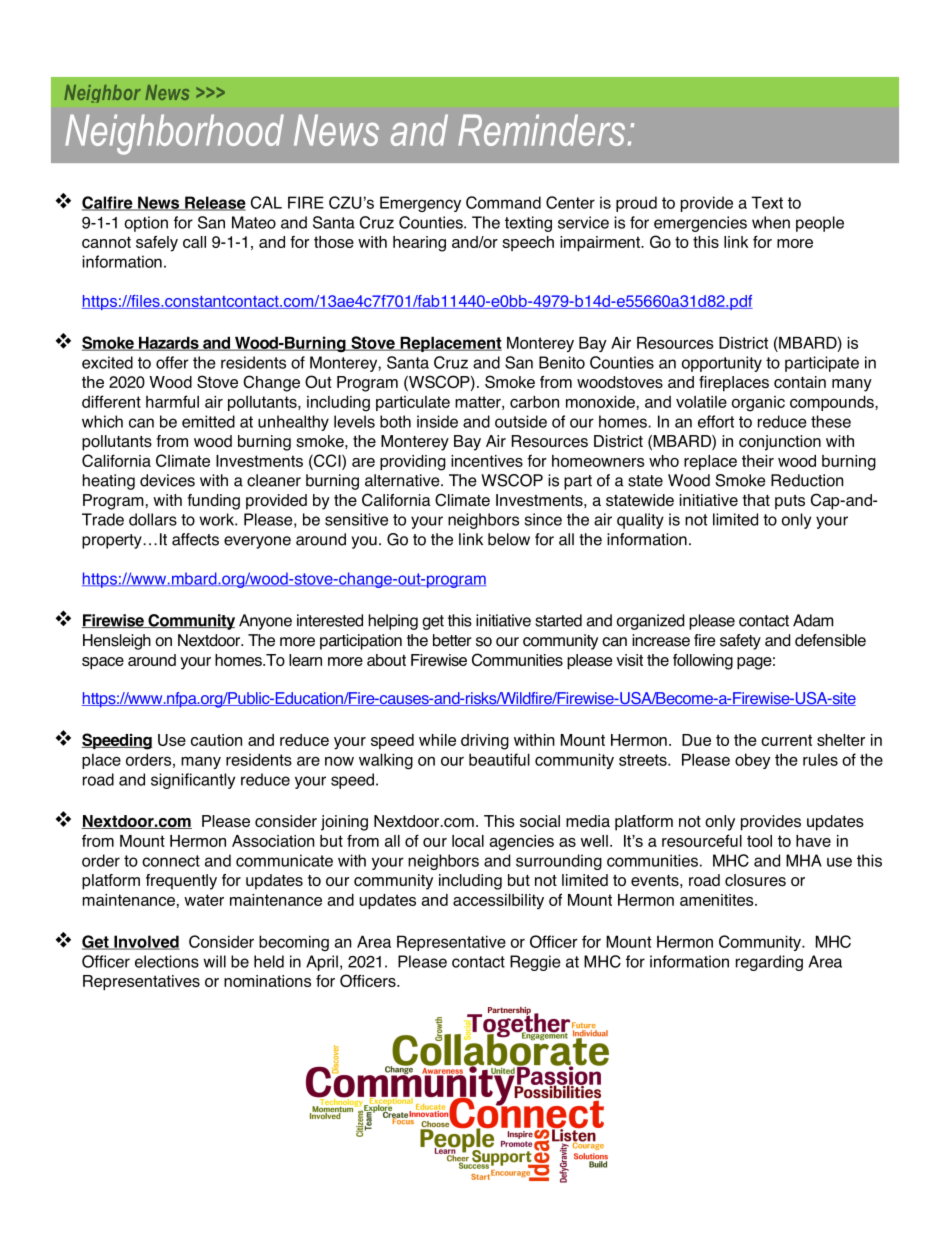 Image resolution: width=952 pixels, height=1233 pixels. Describe the element at coordinates (541, 130) in the screenshot. I see `Reminders` at that location.
